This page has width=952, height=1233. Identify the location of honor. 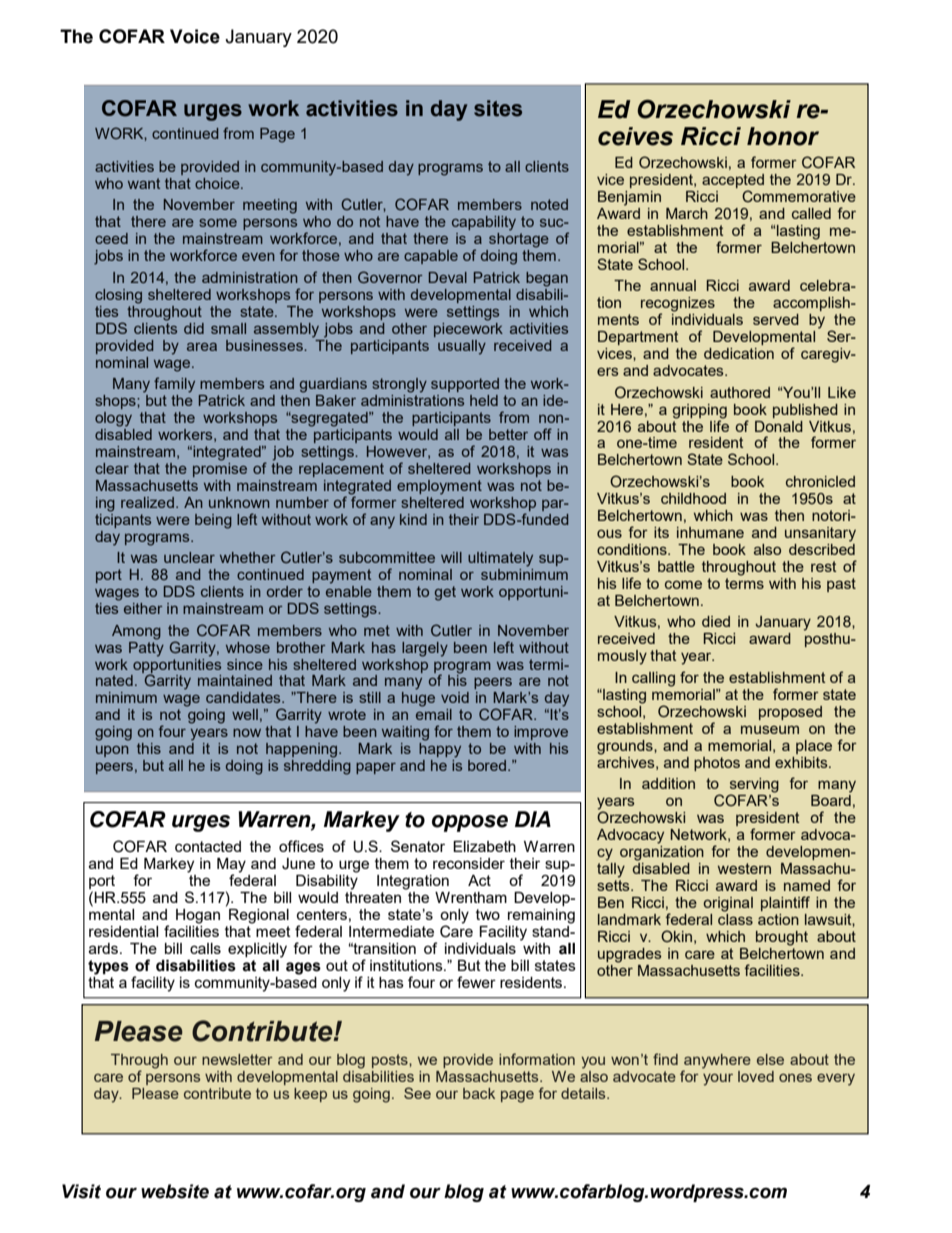
(783, 136).
